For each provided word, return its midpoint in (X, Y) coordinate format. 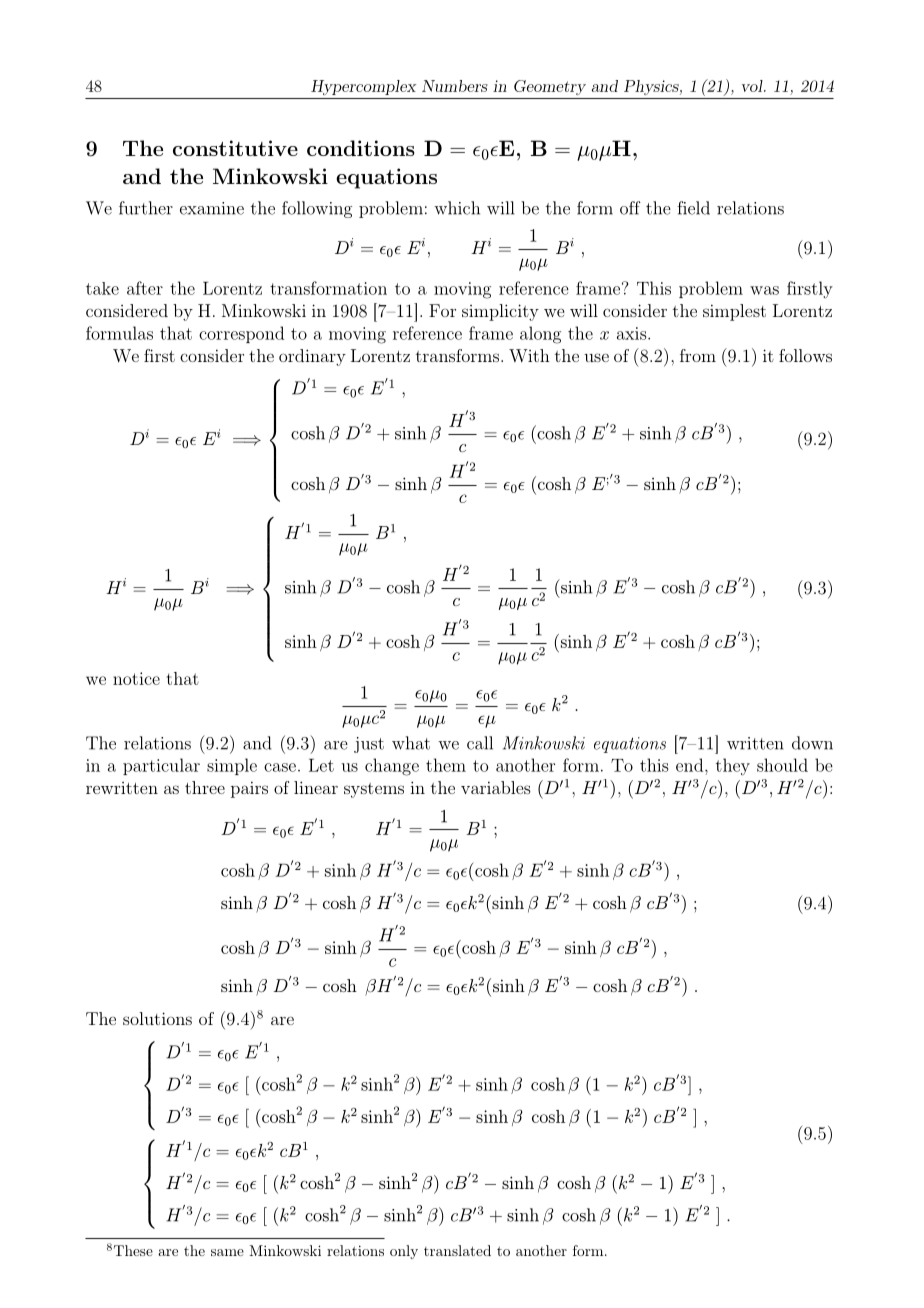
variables (496, 787)
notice (136, 678)
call (480, 743)
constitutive (235, 148)
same (227, 1252)
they (733, 767)
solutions (157, 1018)
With (529, 355)
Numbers (455, 86)
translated (457, 1250)
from (698, 355)
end (691, 765)
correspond (241, 334)
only (404, 1252)
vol (753, 86)
